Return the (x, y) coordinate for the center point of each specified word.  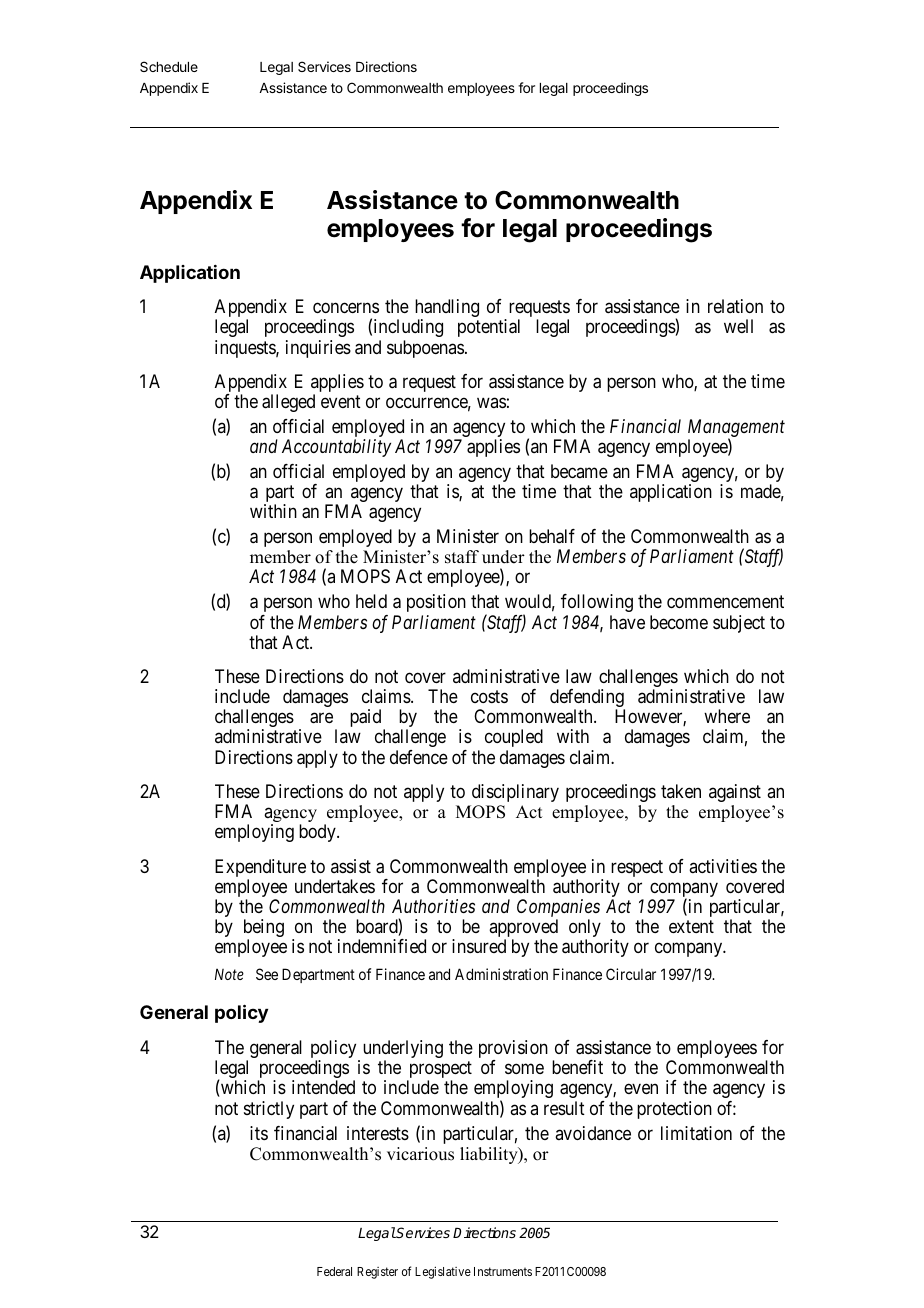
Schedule (169, 66)
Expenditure (260, 869)
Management (736, 429)
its (259, 1133)
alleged (288, 403)
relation (735, 306)
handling (447, 309)
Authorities (433, 906)
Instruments (503, 1271)
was (491, 402)
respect (637, 868)
